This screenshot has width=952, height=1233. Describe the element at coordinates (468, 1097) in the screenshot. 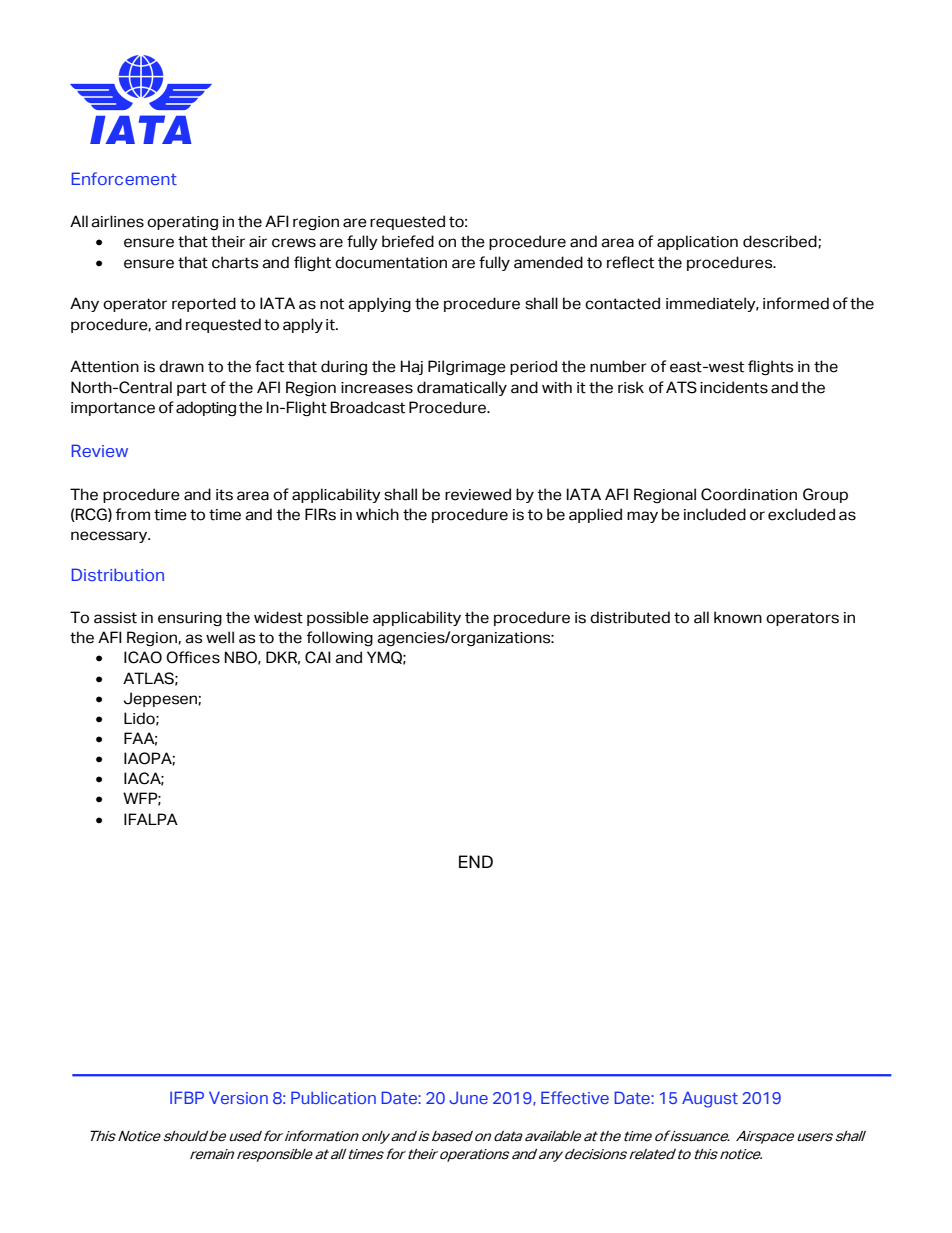

I see `June` at that location.
